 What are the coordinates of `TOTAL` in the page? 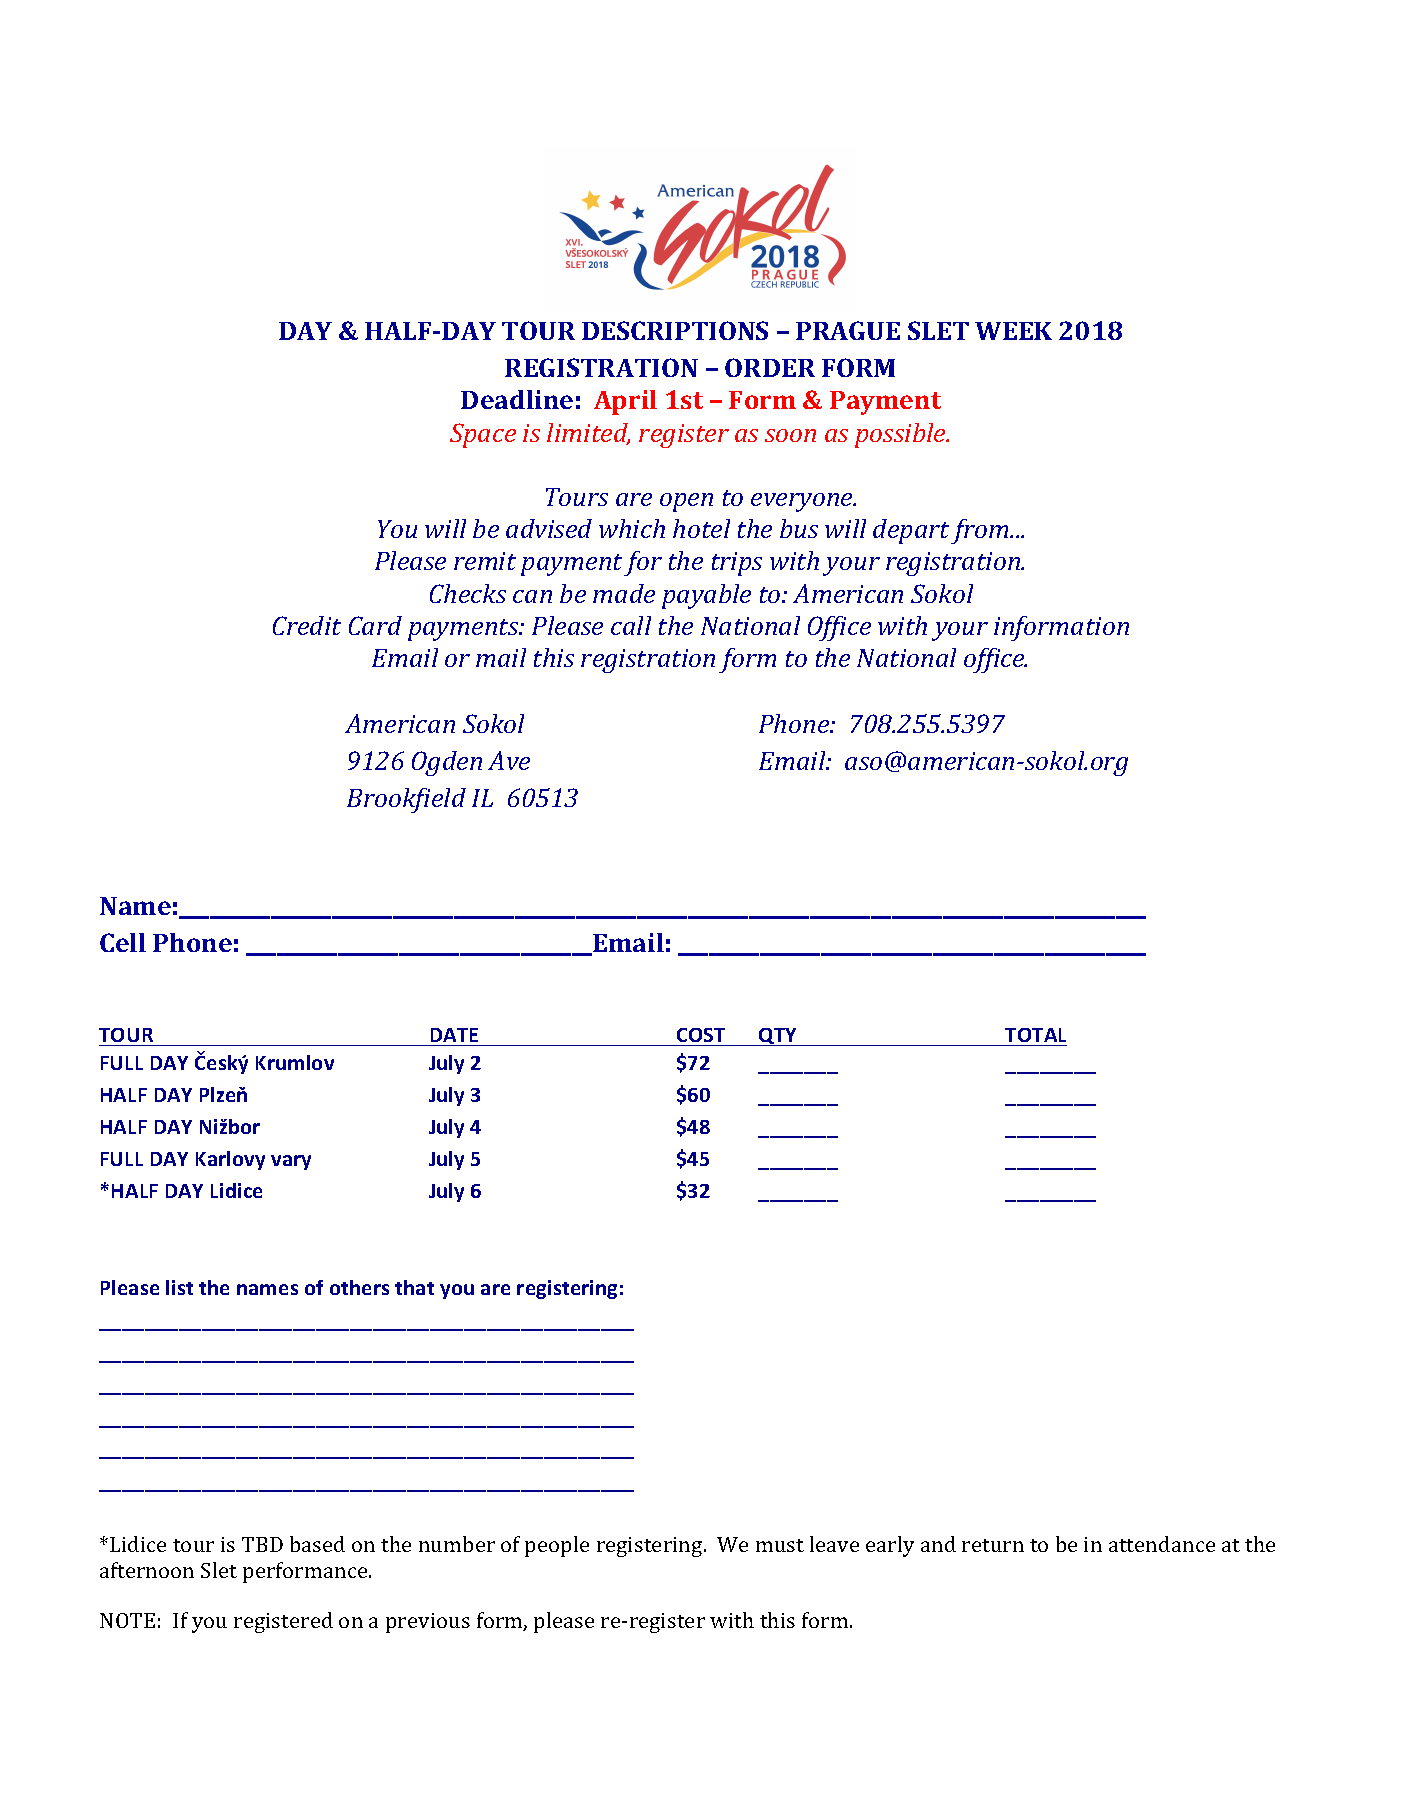 It's located at (1035, 1035).
